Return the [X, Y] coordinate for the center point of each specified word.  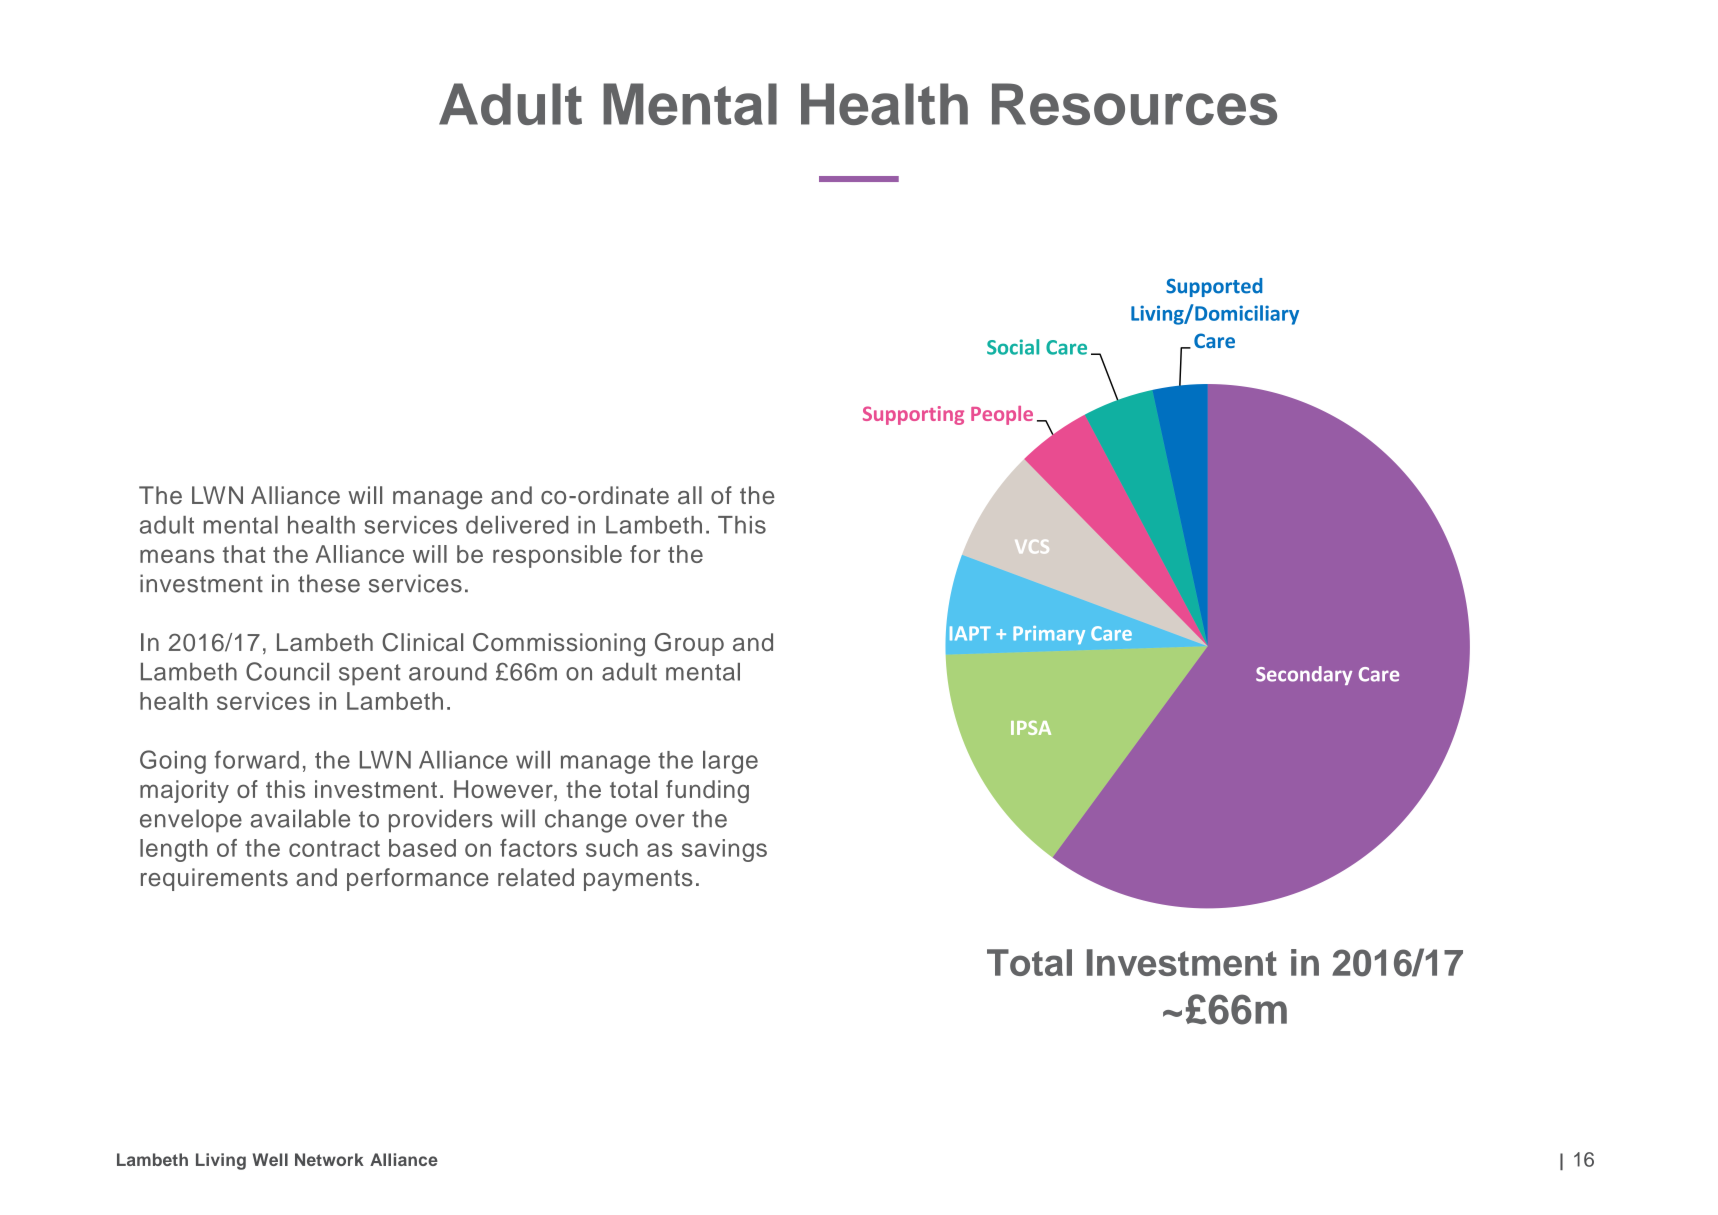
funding [707, 791]
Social [1013, 347]
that [244, 554]
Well [270, 1159]
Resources [1134, 104]
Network [329, 1159]
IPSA [1031, 728]
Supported [1214, 287]
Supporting [913, 415]
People [1002, 415]
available [300, 818]
